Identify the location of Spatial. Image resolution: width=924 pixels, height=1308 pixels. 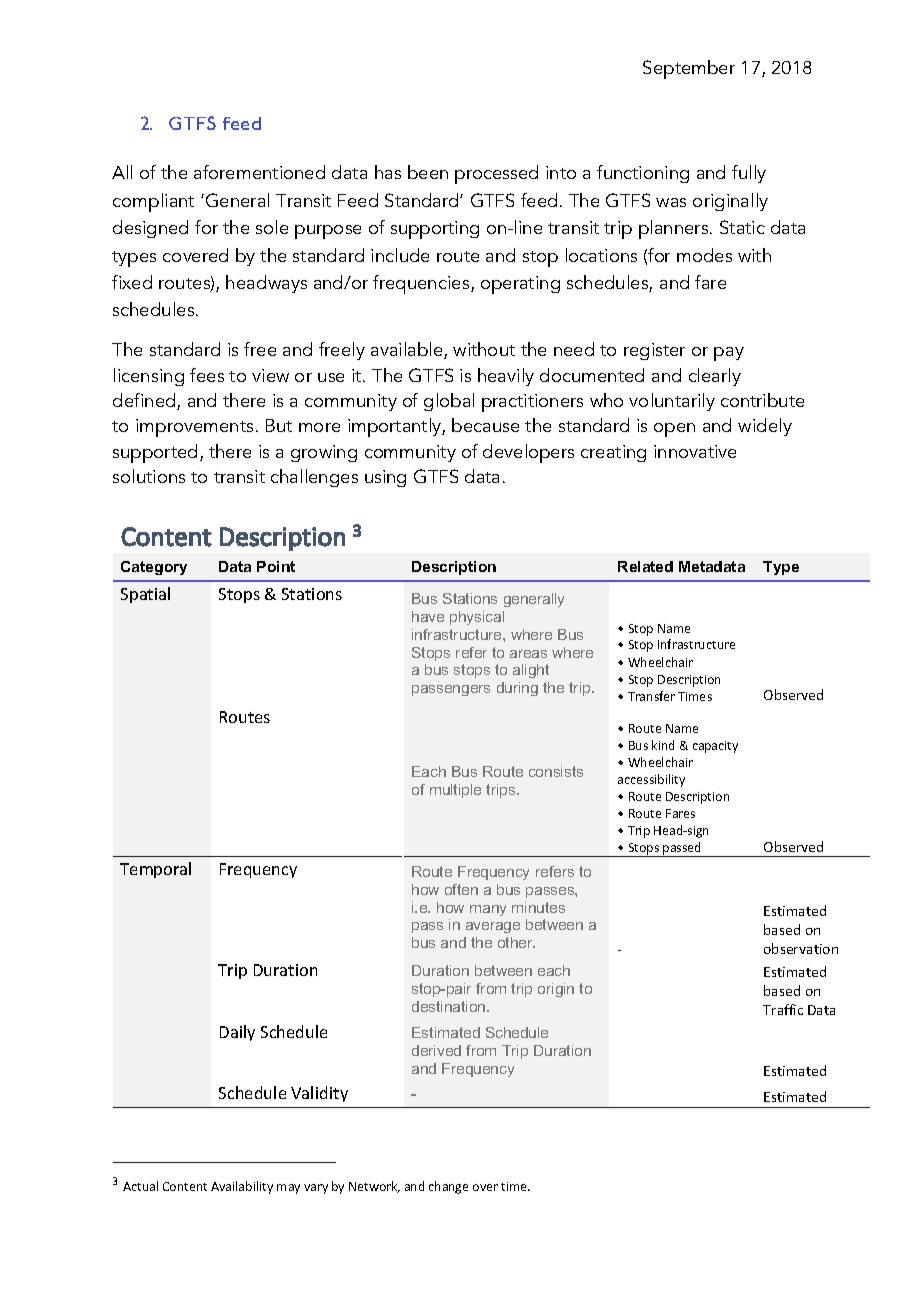
(145, 595).
